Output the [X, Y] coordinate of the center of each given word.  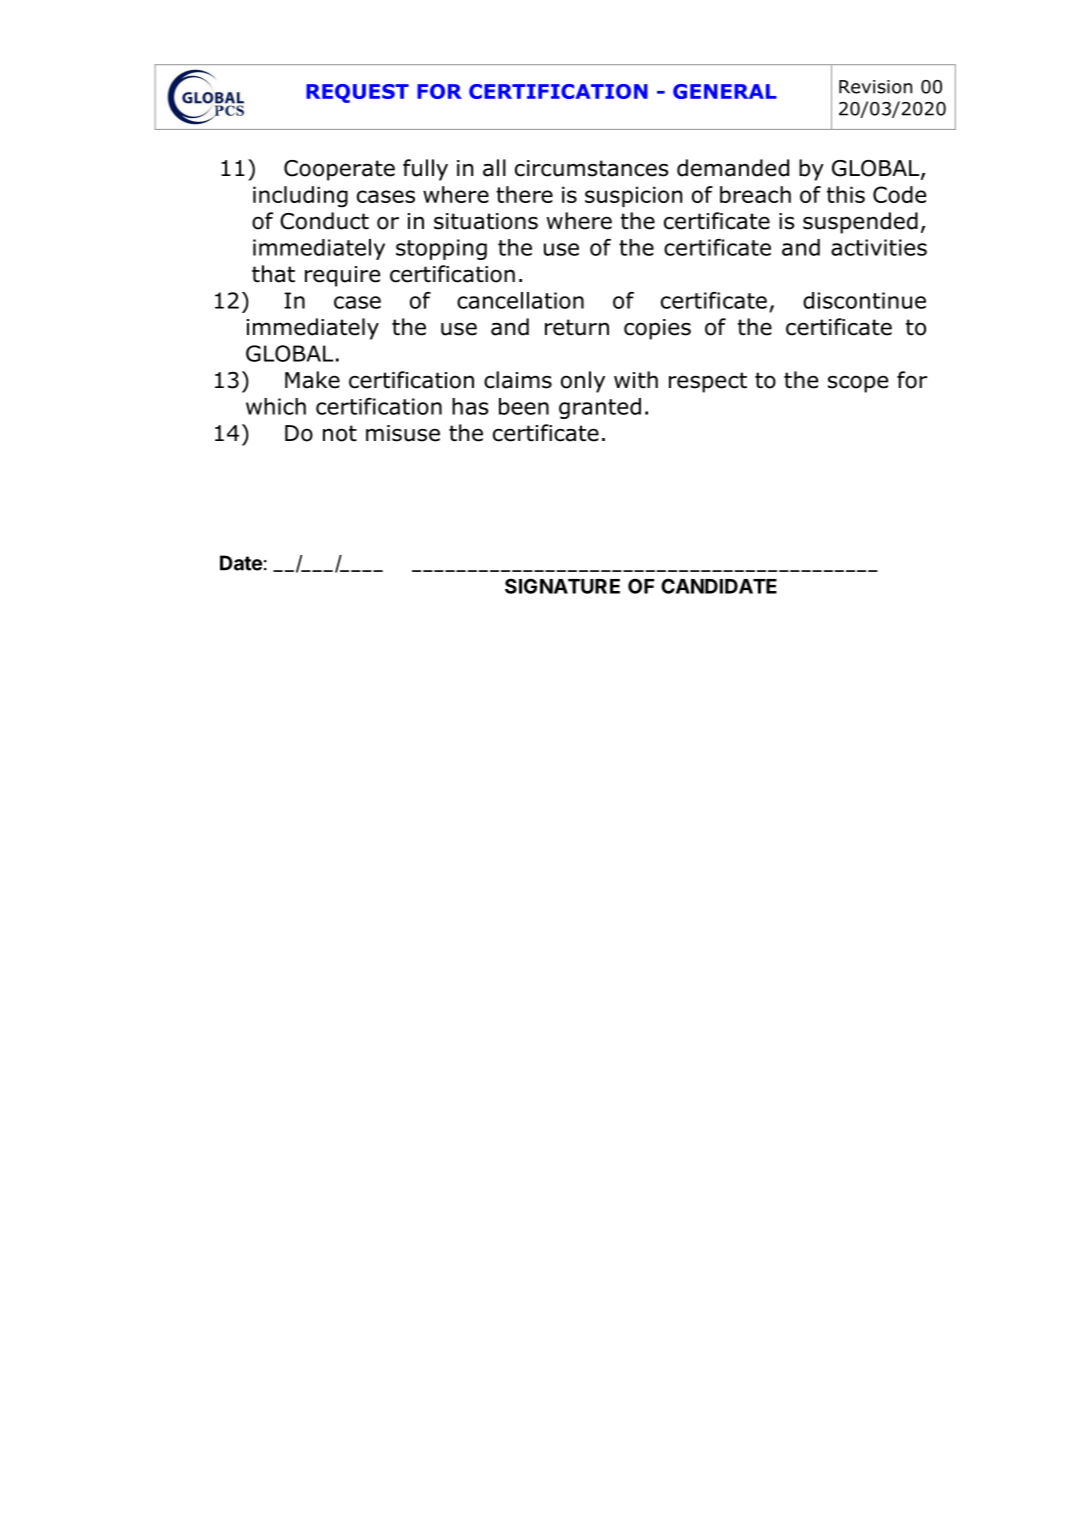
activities [879, 247]
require [342, 276]
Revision [875, 87]
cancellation [520, 300]
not [340, 433]
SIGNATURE [562, 586]
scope [858, 384]
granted [600, 408]
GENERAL [725, 91]
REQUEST [357, 93]
